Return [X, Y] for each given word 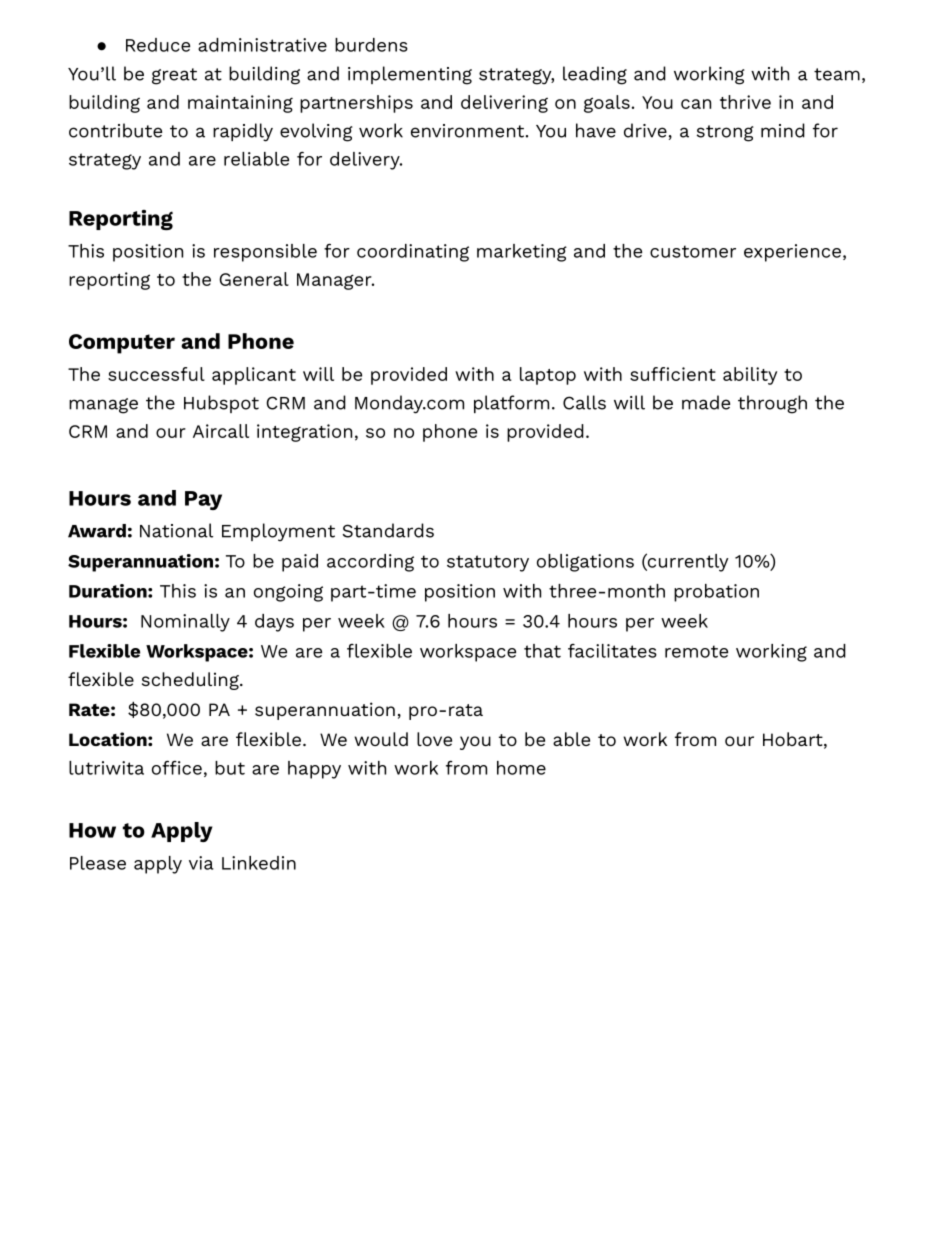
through [772, 404]
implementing [410, 75]
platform [511, 404]
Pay [203, 500]
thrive [745, 102]
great [174, 76]
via [201, 863]
